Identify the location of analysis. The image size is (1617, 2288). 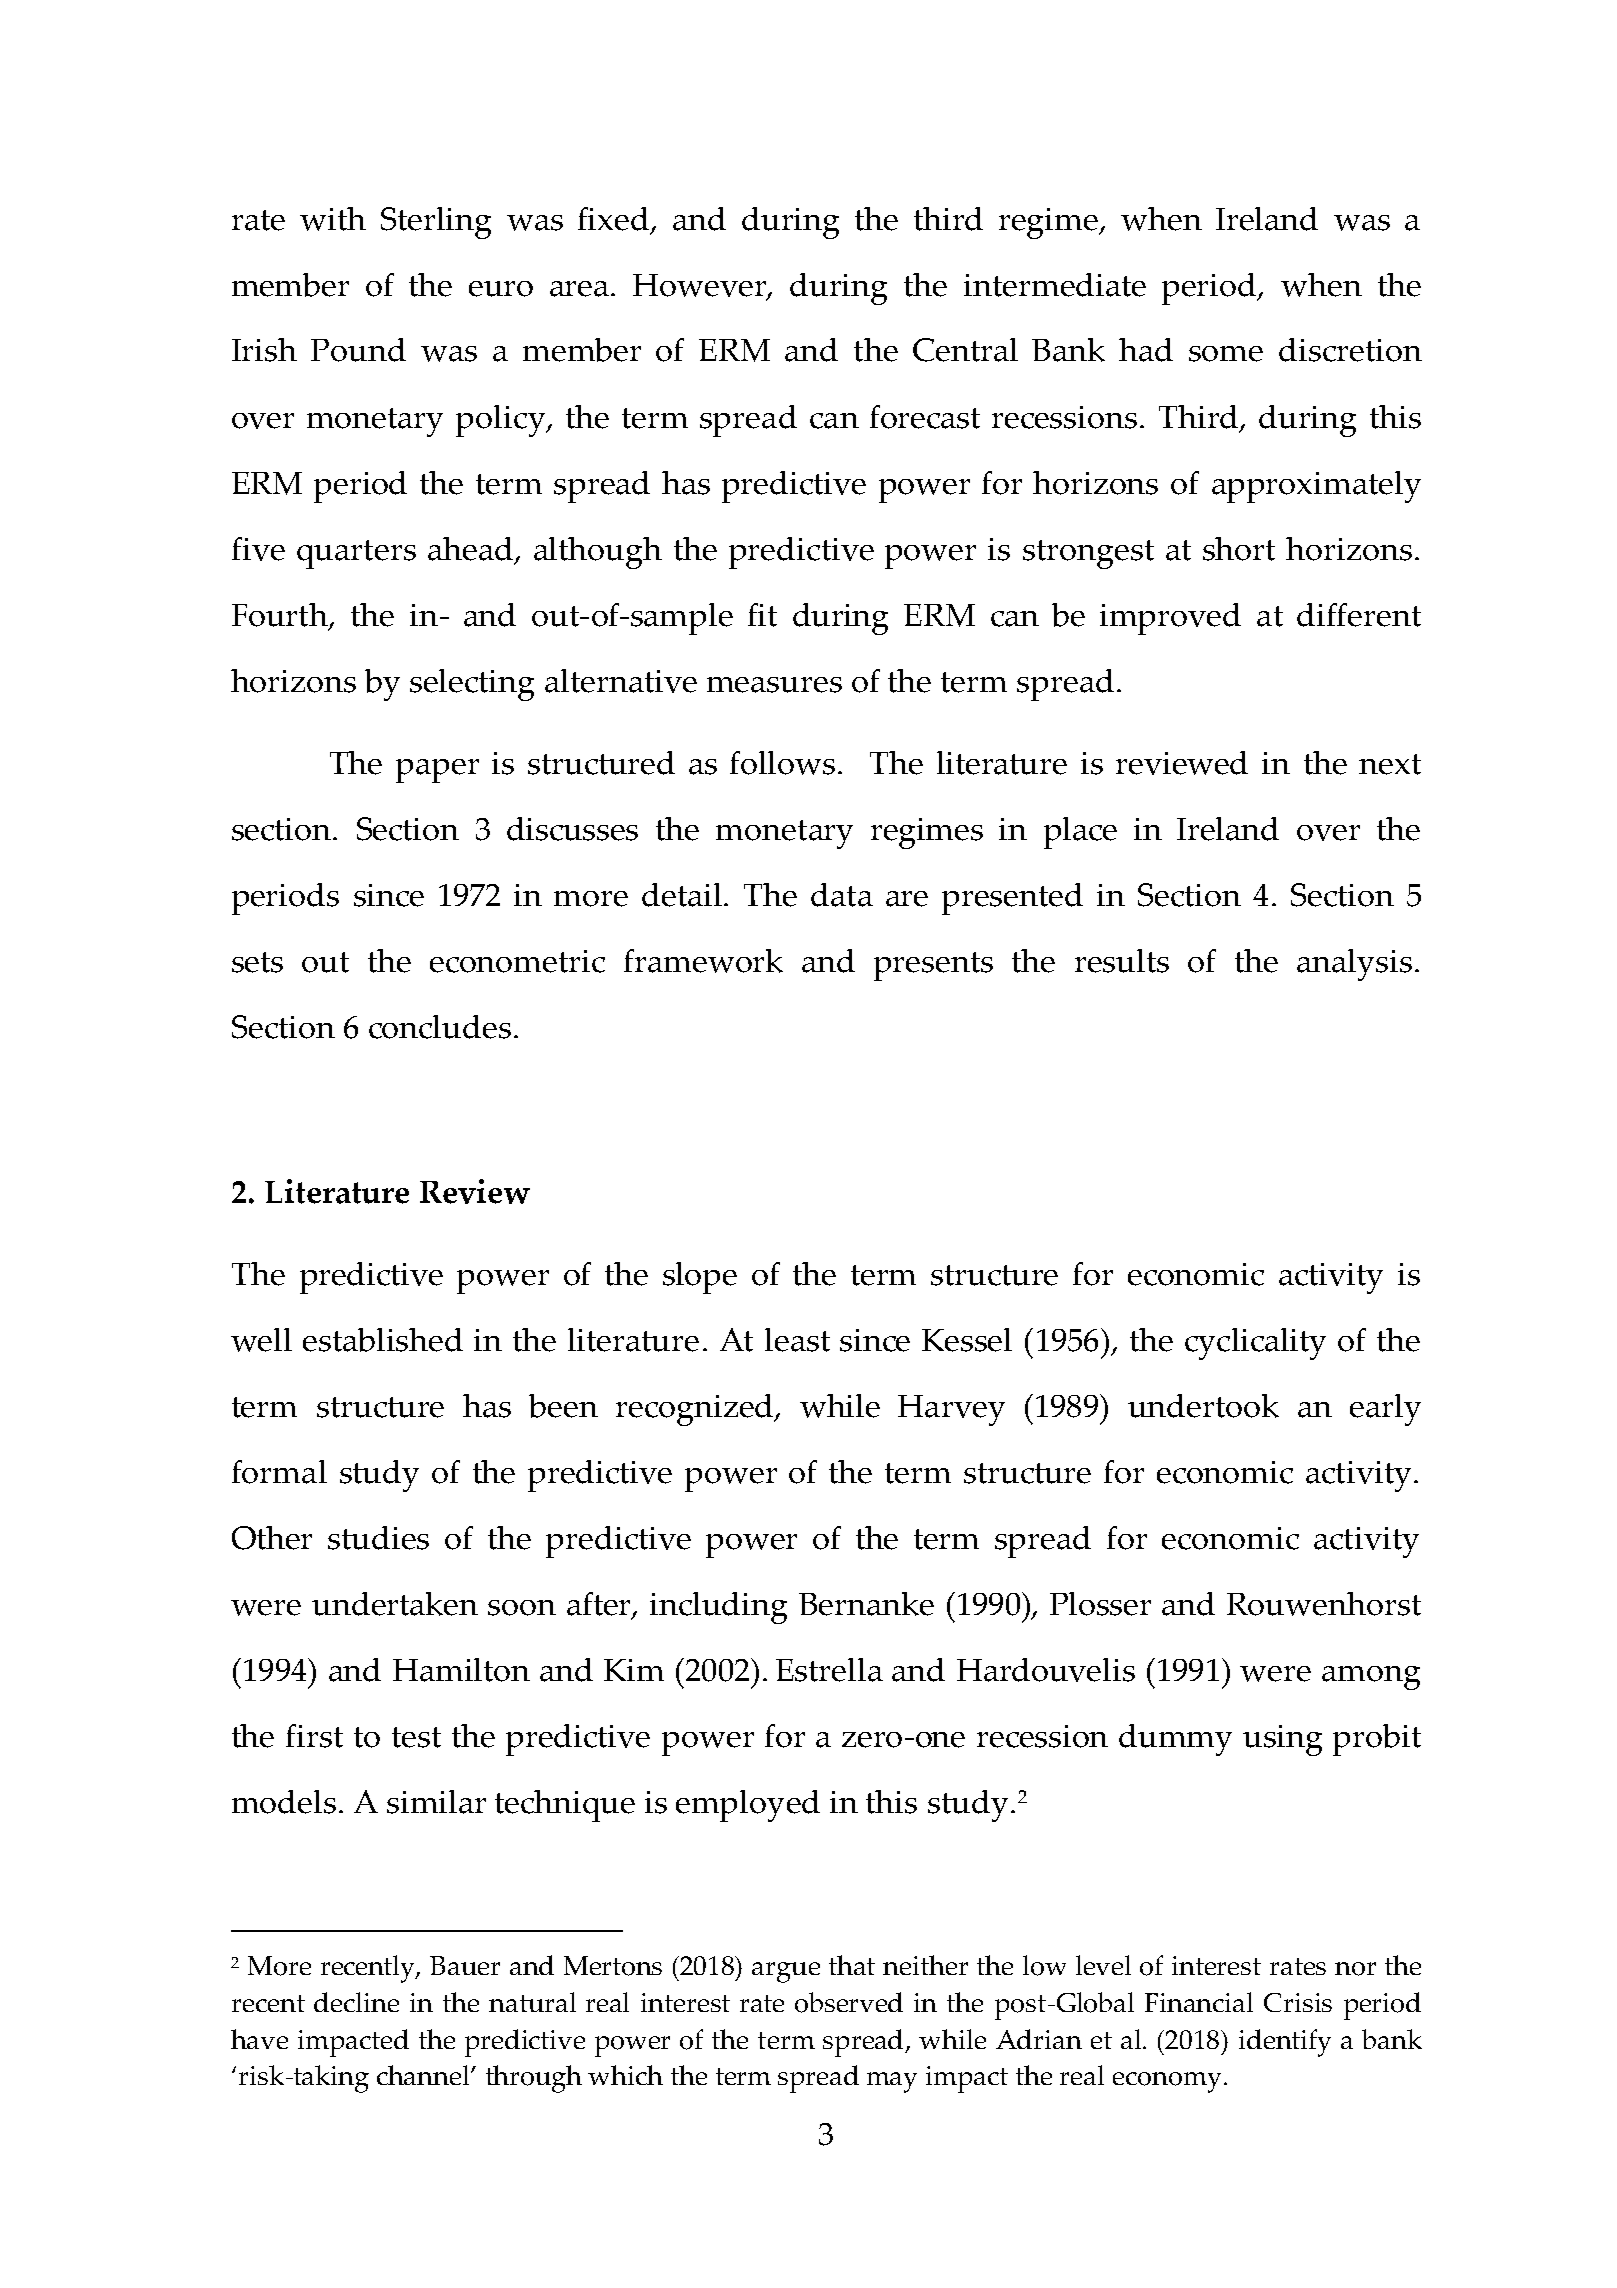
(1354, 965).
